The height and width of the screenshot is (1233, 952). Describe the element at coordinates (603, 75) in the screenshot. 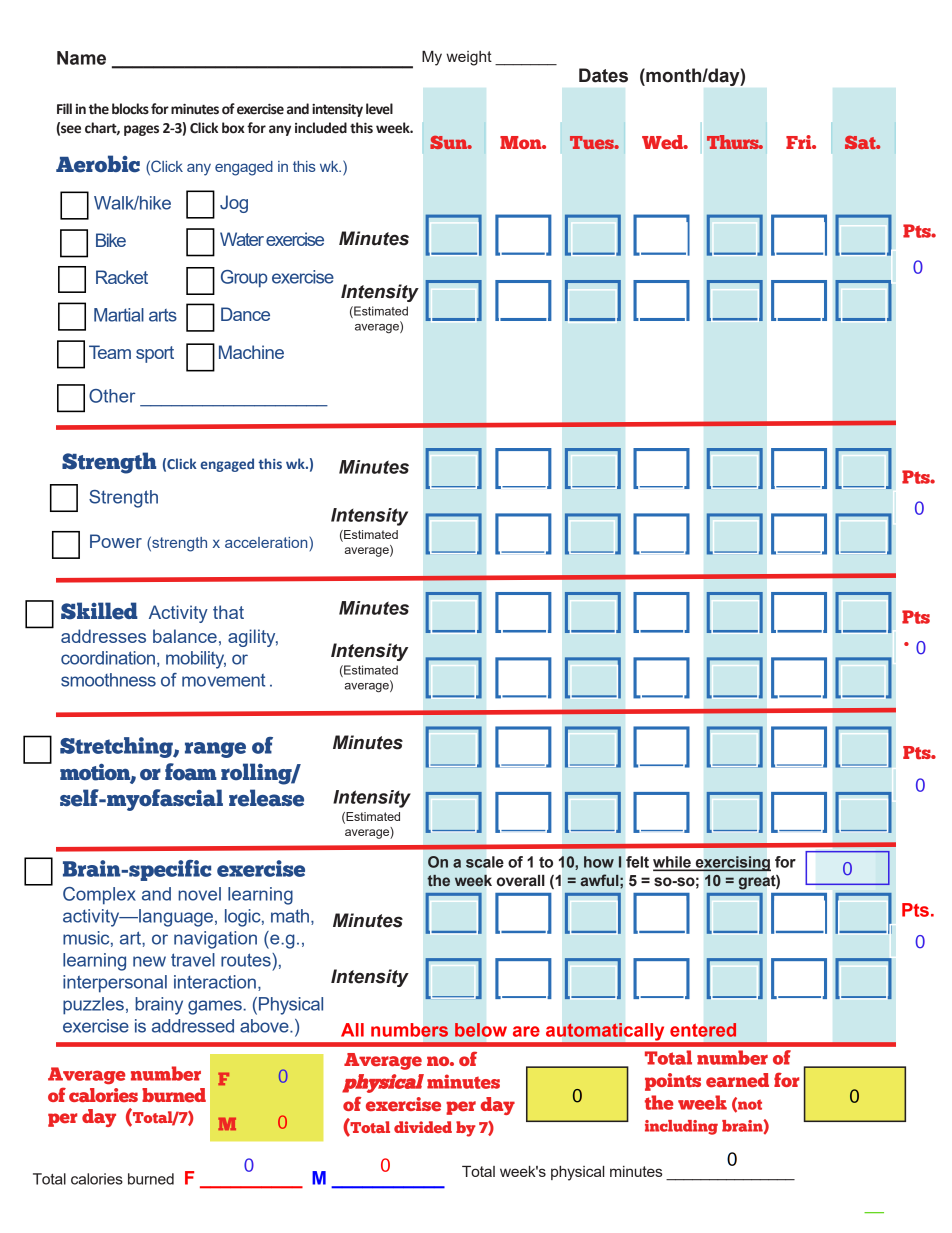

I see `Dates` at that location.
